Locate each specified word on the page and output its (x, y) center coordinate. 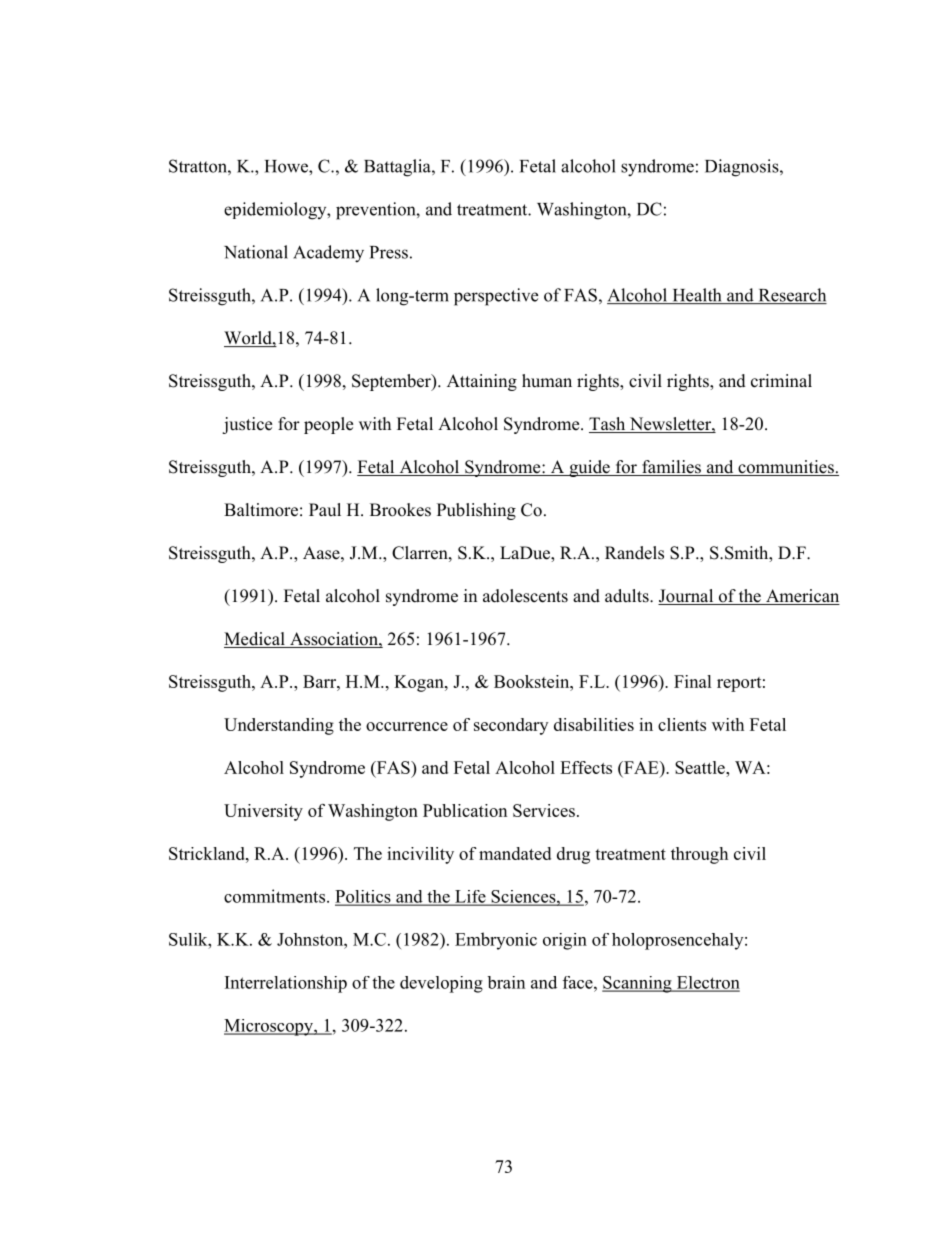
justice (247, 425)
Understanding (279, 726)
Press (389, 252)
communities (786, 468)
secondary (511, 726)
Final (693, 681)
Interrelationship (286, 984)
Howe (287, 166)
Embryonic (496, 941)
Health (697, 296)
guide (589, 468)
